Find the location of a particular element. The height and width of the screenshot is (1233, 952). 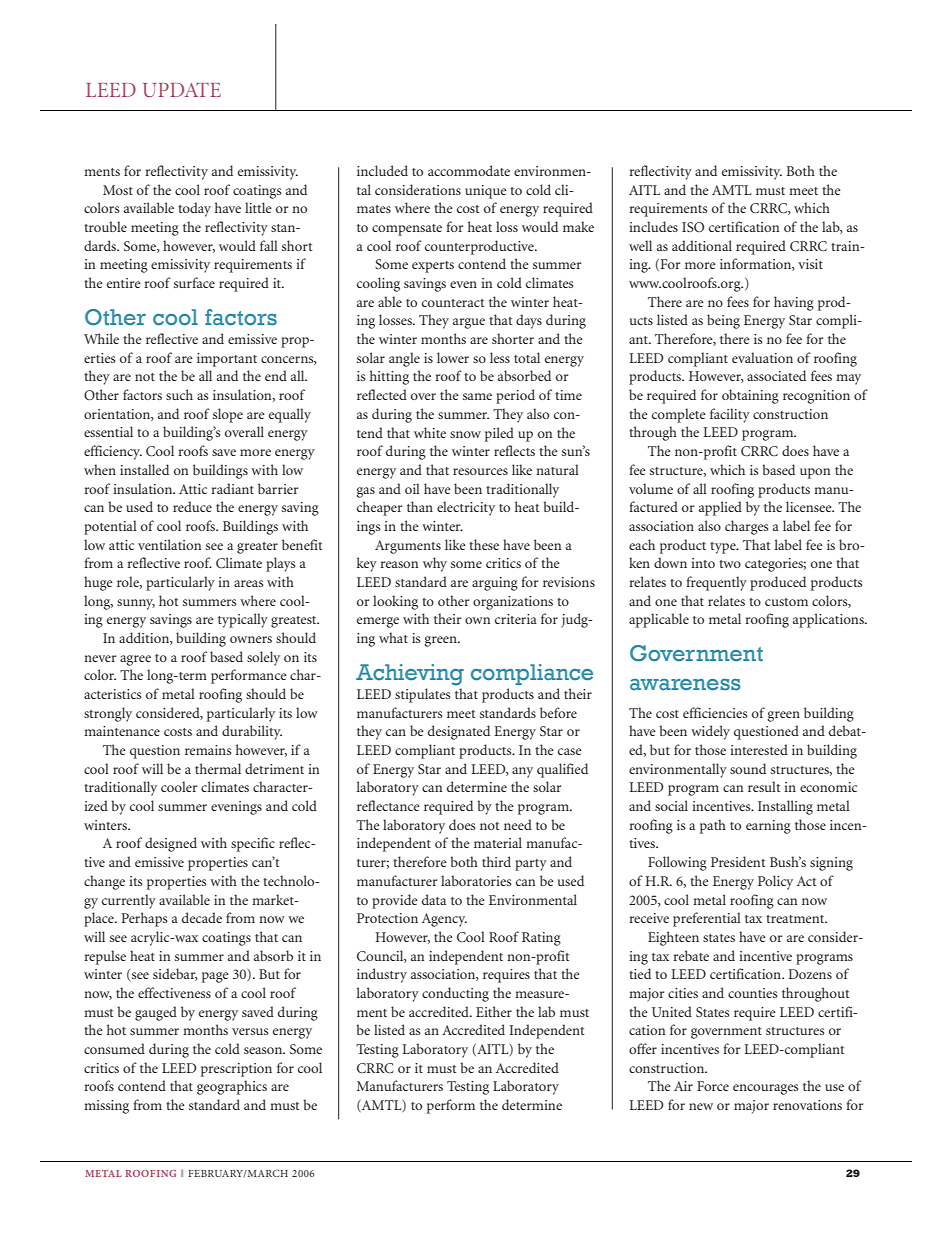

arguing is located at coordinates (495, 584).
